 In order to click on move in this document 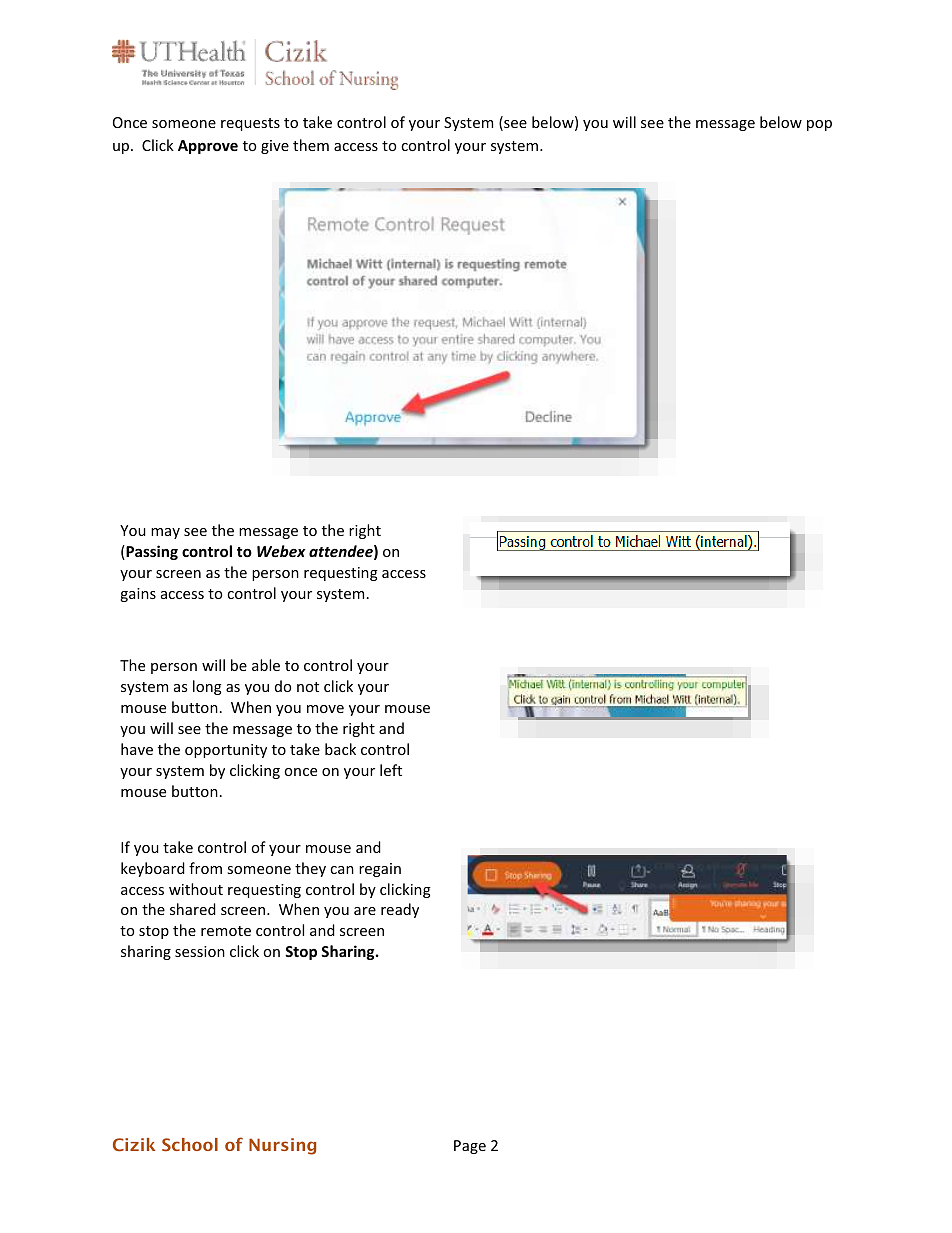, I will do `click(325, 709)`.
